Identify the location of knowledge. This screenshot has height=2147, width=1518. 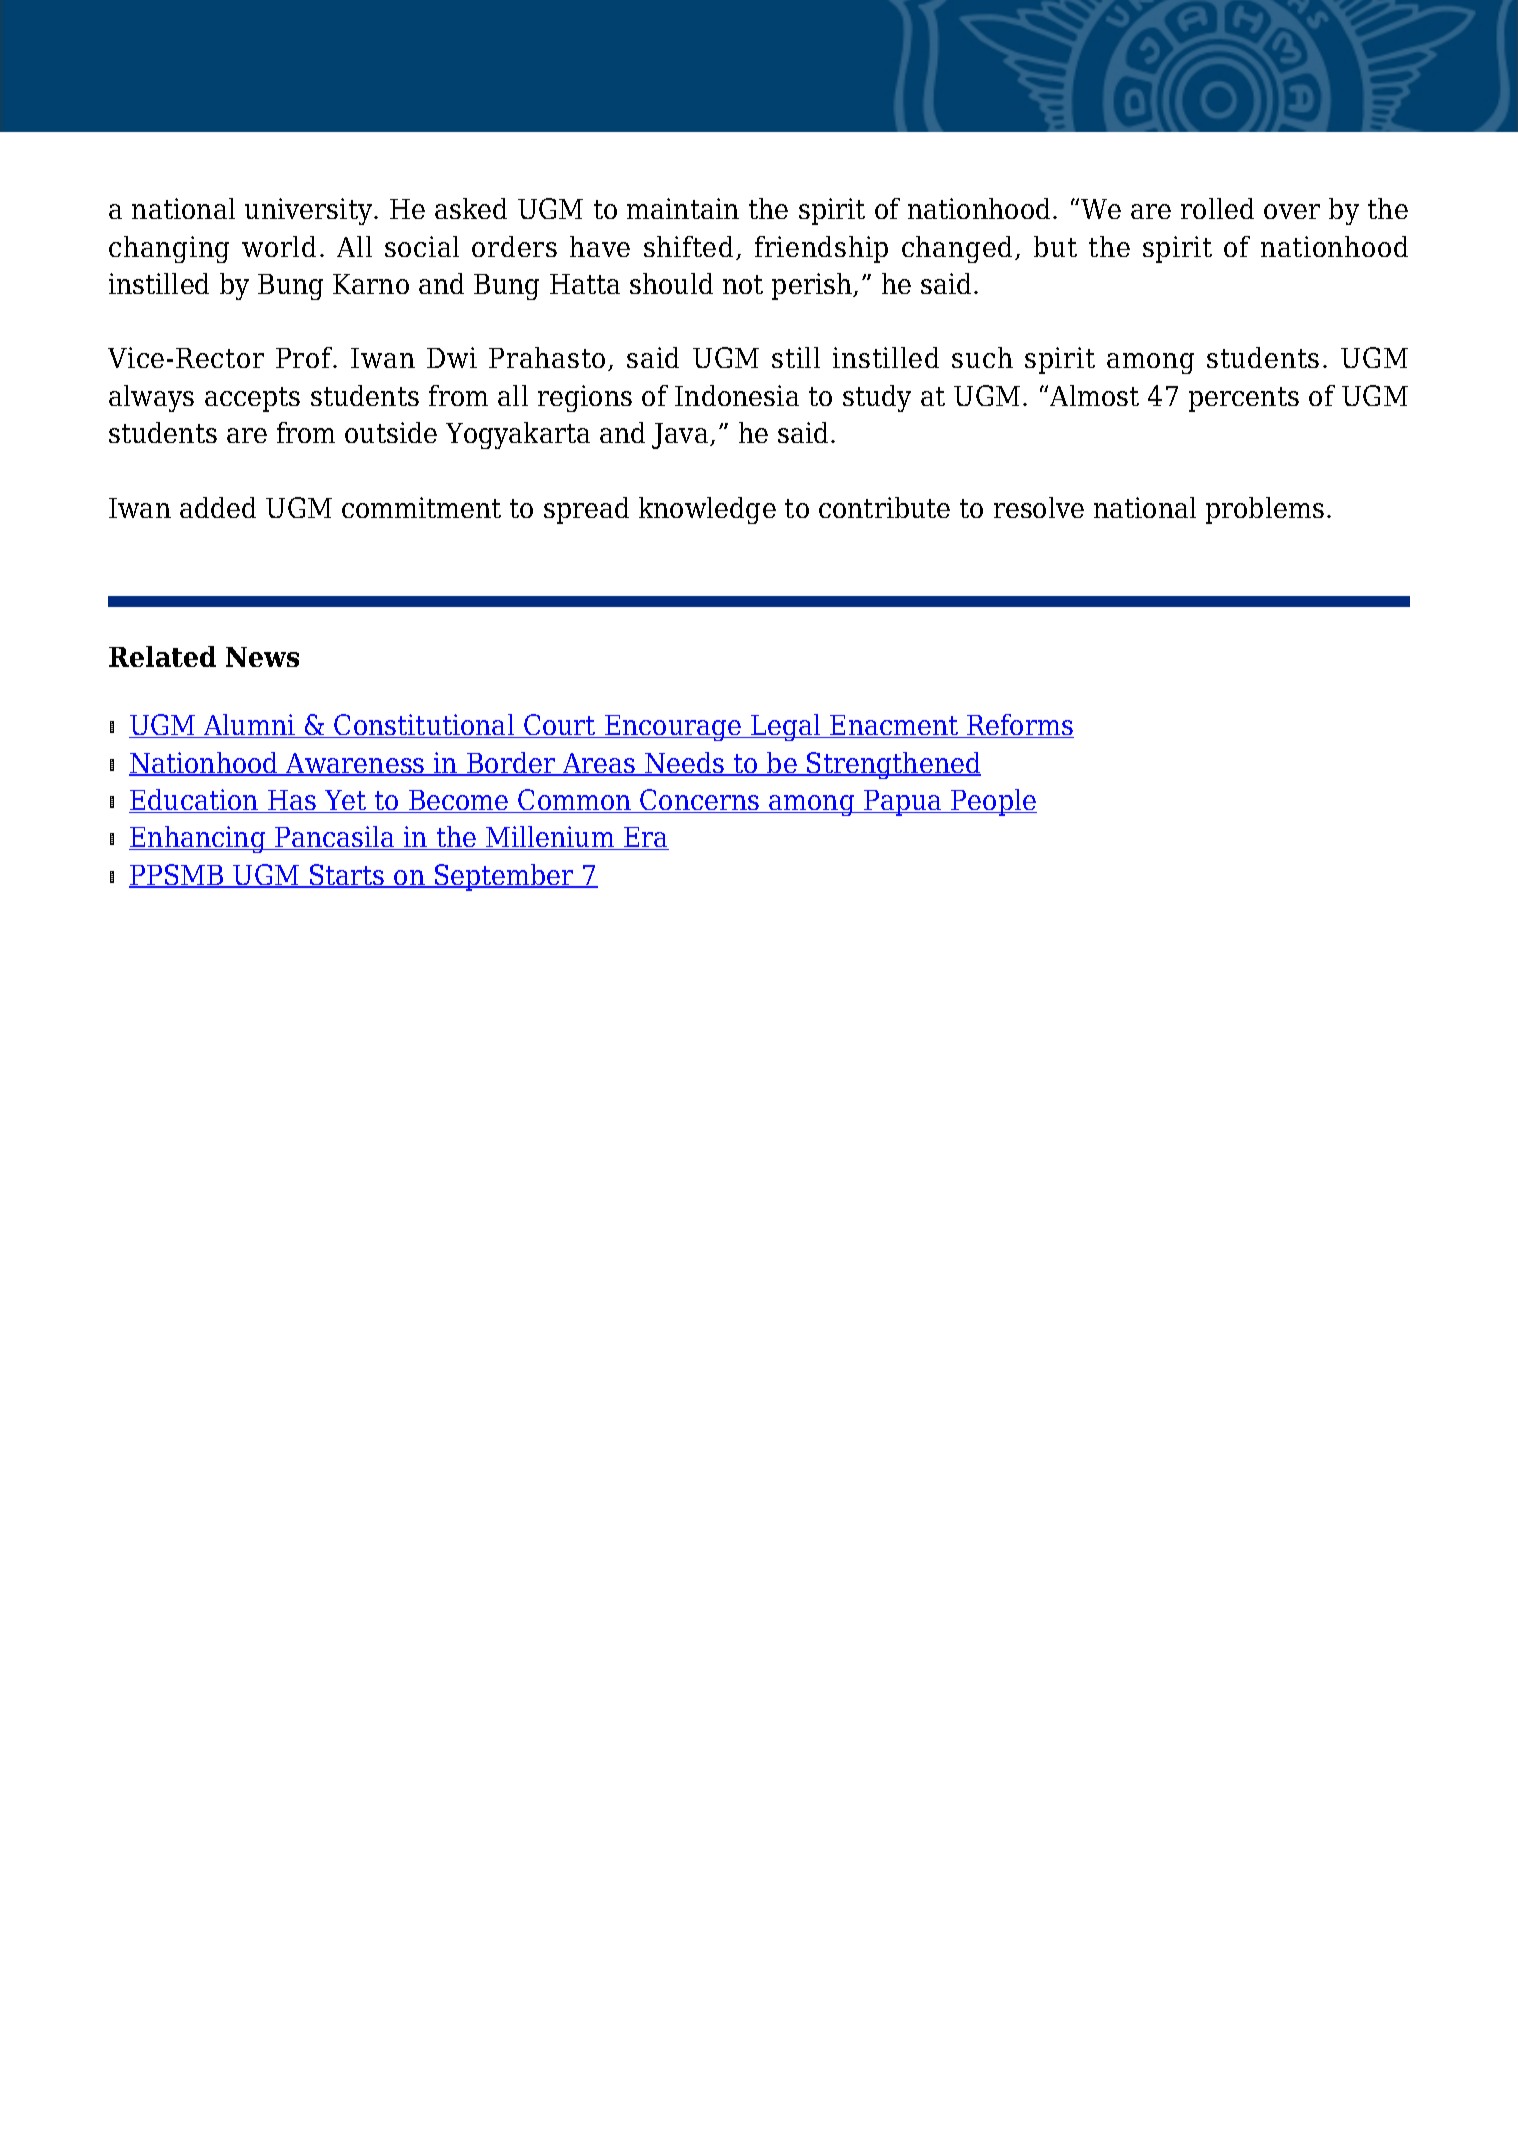
(707, 510).
